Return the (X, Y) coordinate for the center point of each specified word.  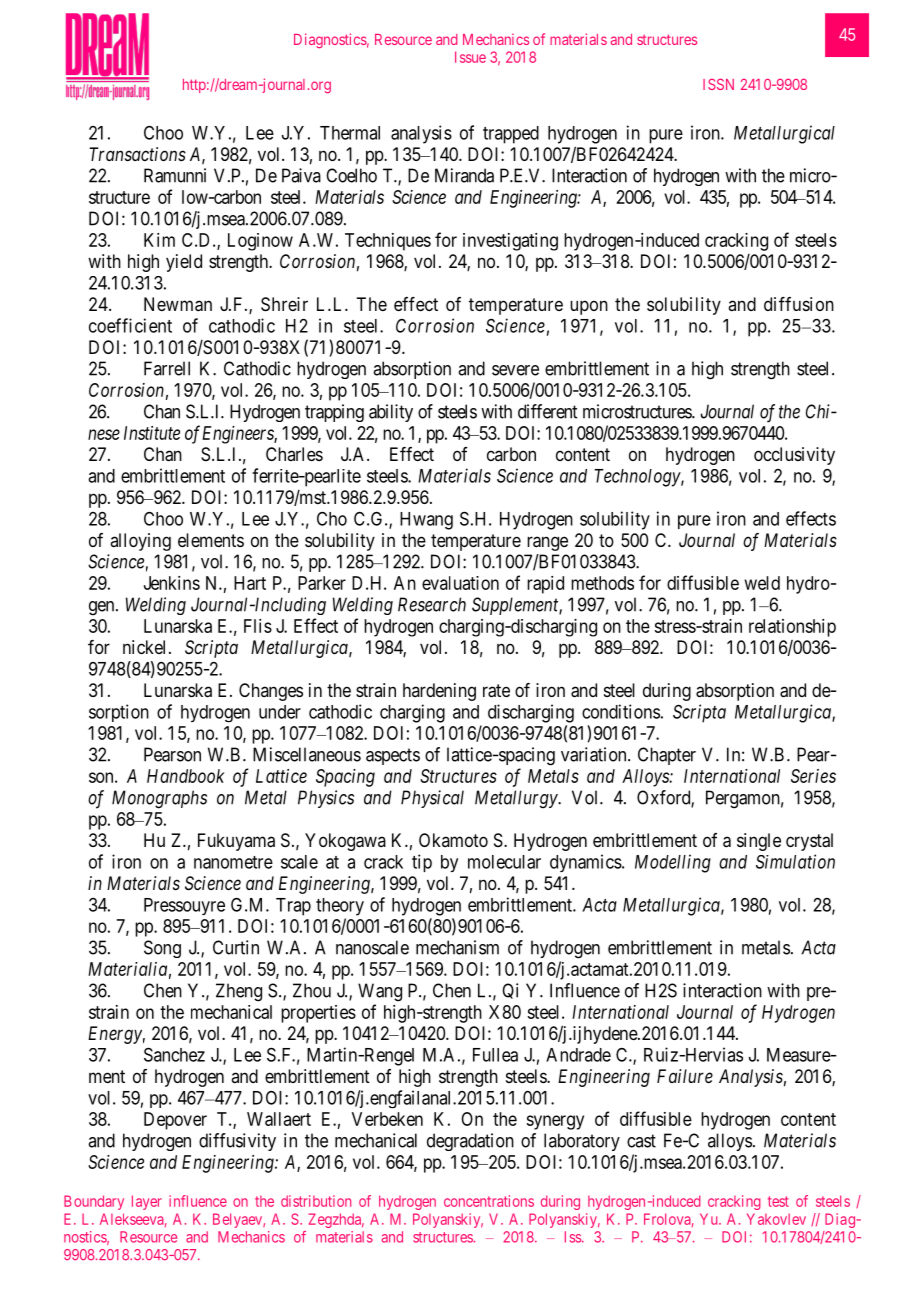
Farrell (167, 368)
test (778, 1201)
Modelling (673, 863)
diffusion (799, 304)
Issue (470, 57)
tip (422, 863)
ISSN (718, 84)
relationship (792, 628)
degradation (470, 1142)
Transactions (137, 154)
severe (515, 370)
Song (162, 949)
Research (432, 604)
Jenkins (172, 583)
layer (147, 1202)
